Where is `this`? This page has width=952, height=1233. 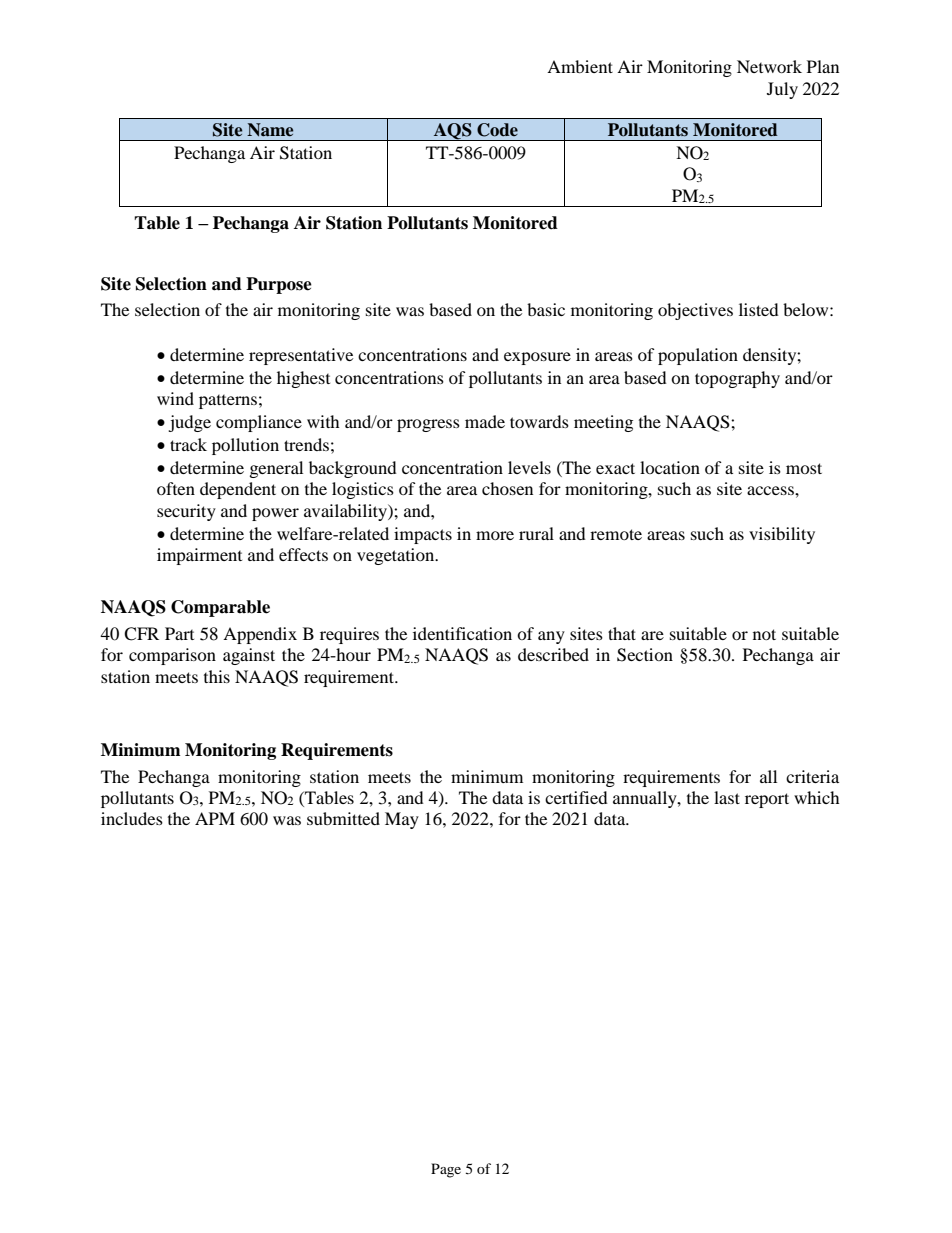
this is located at coordinates (217, 676).
